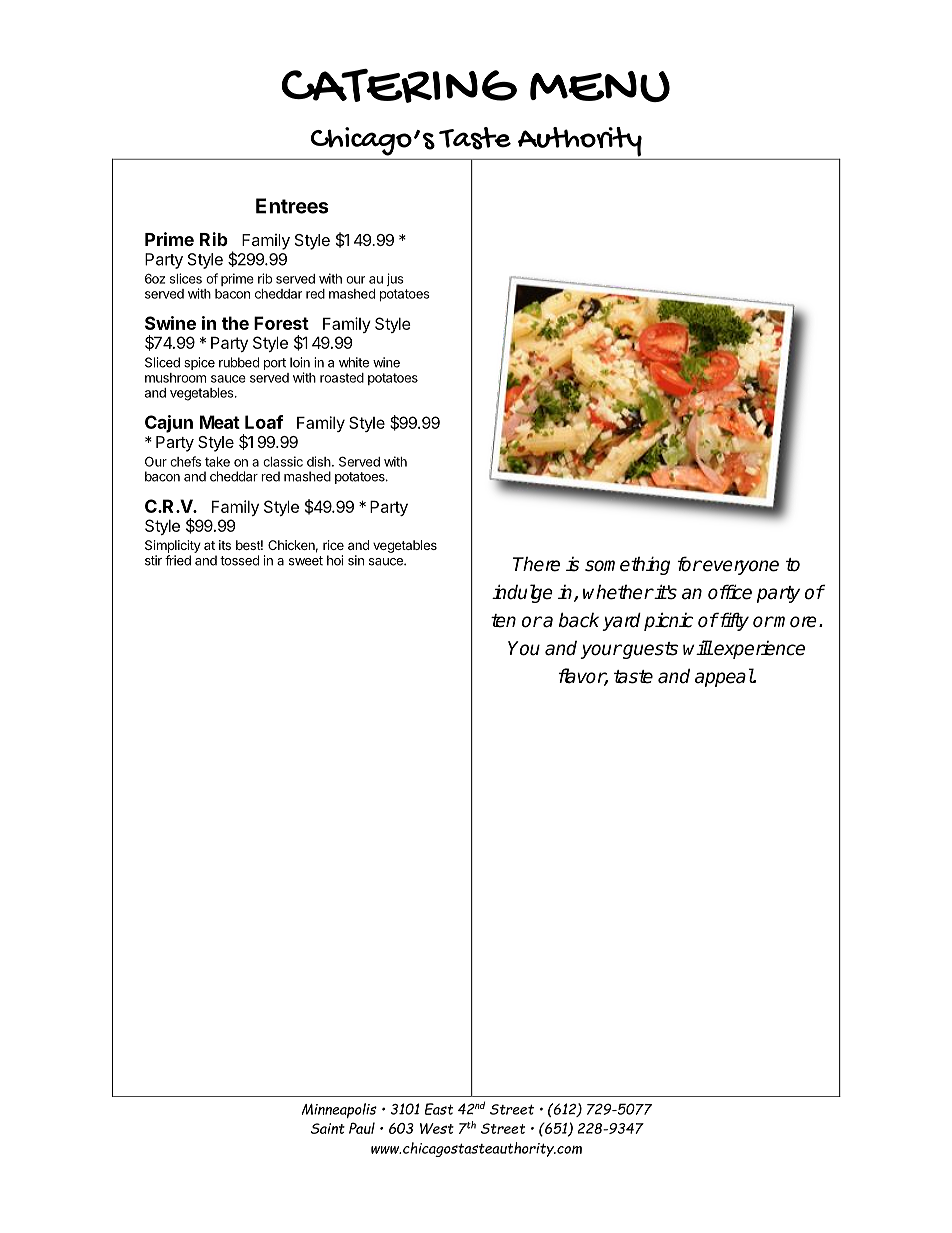  What do you see at coordinates (399, 86) in the document?
I see `CATERING` at bounding box center [399, 86].
